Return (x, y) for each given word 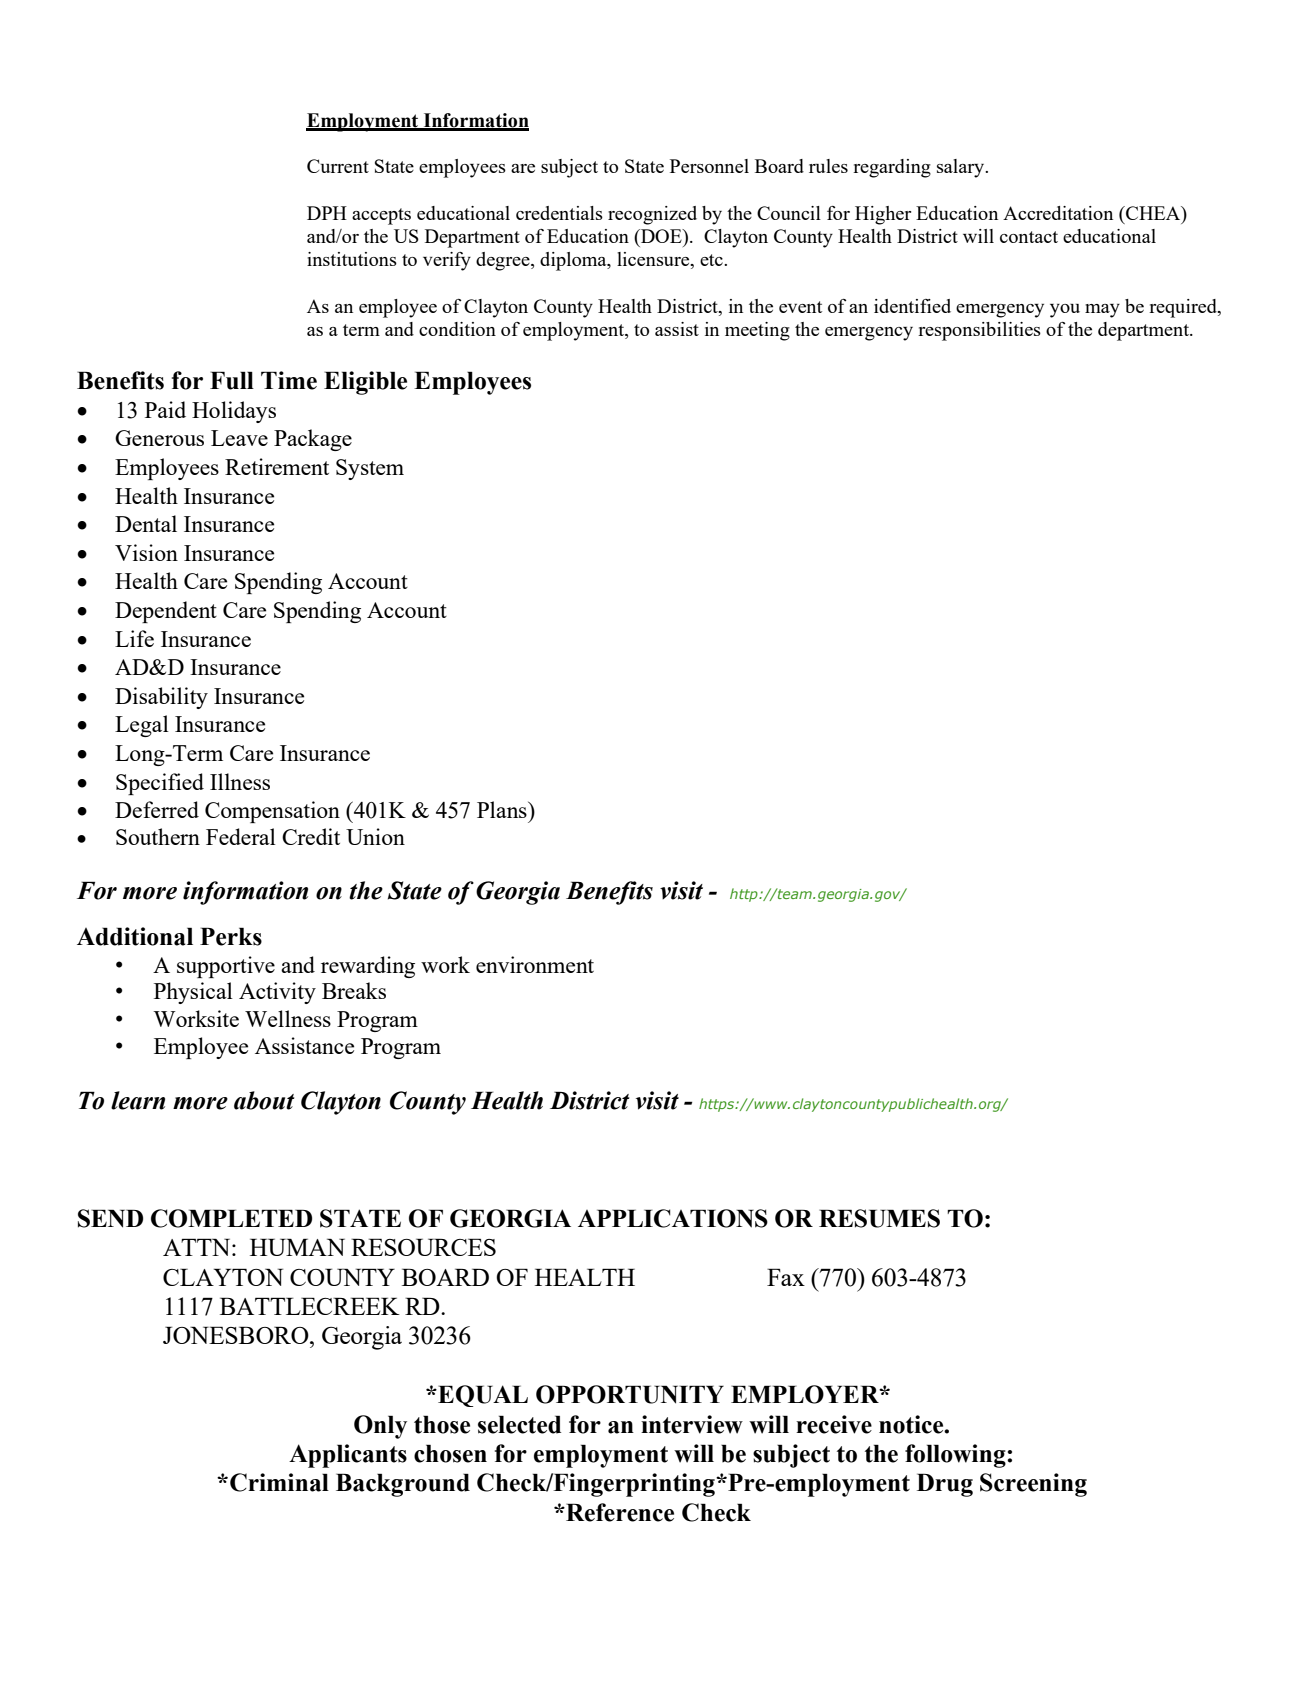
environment (535, 964)
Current (338, 166)
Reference (619, 1512)
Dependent (166, 612)
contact (1029, 237)
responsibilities (979, 331)
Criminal (279, 1482)
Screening (1033, 1485)
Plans (503, 809)
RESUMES (879, 1218)
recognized (652, 215)
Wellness (288, 1018)
